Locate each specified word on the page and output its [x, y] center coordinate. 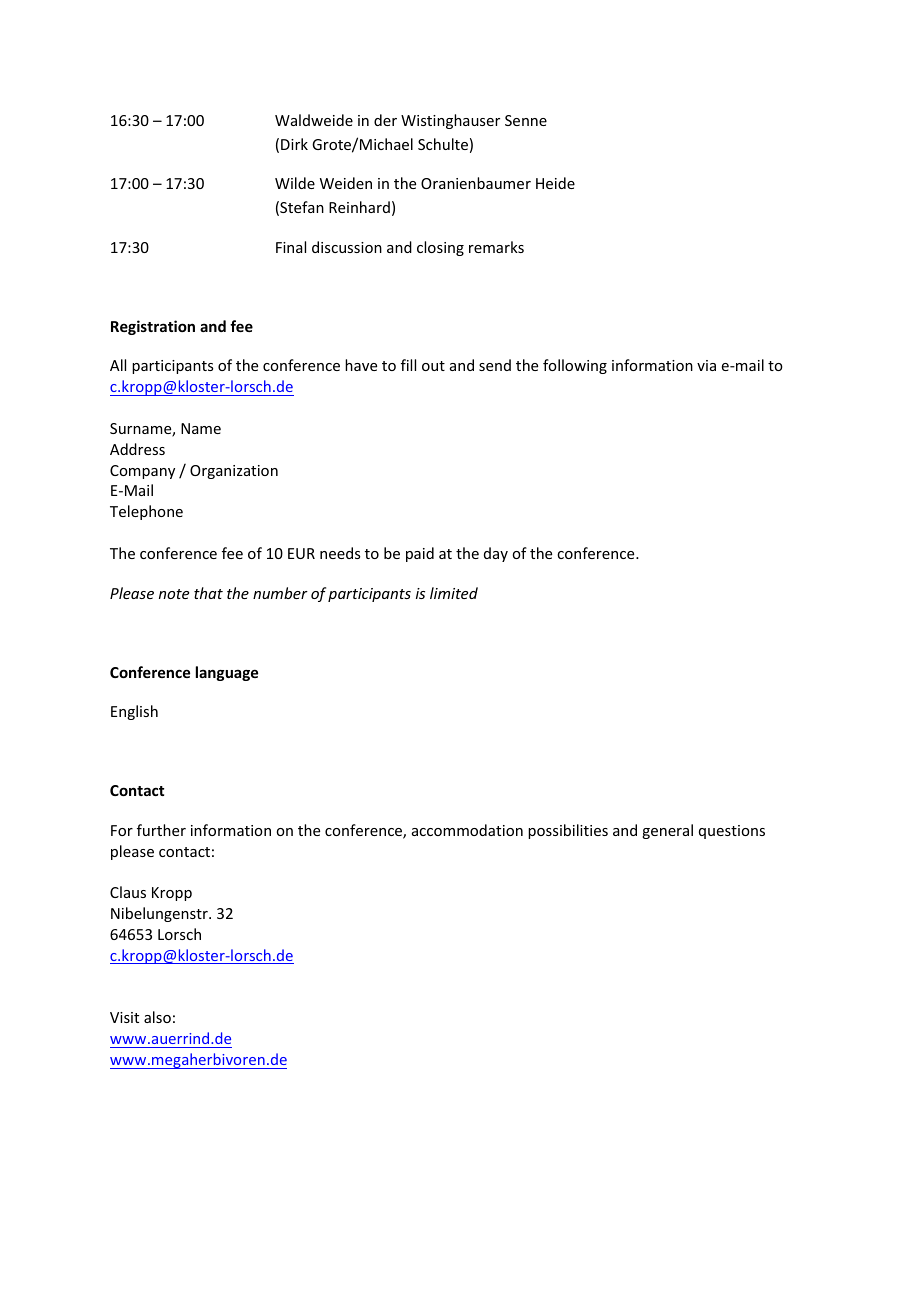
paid [420, 554]
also [157, 1017]
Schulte [443, 144]
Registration [153, 327]
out [433, 366]
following [575, 366]
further [161, 830]
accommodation [467, 830]
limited [454, 593]
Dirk [294, 144]
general [667, 831]
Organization [234, 472]
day [496, 554]
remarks [496, 247]
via [706, 365]
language [227, 673]
